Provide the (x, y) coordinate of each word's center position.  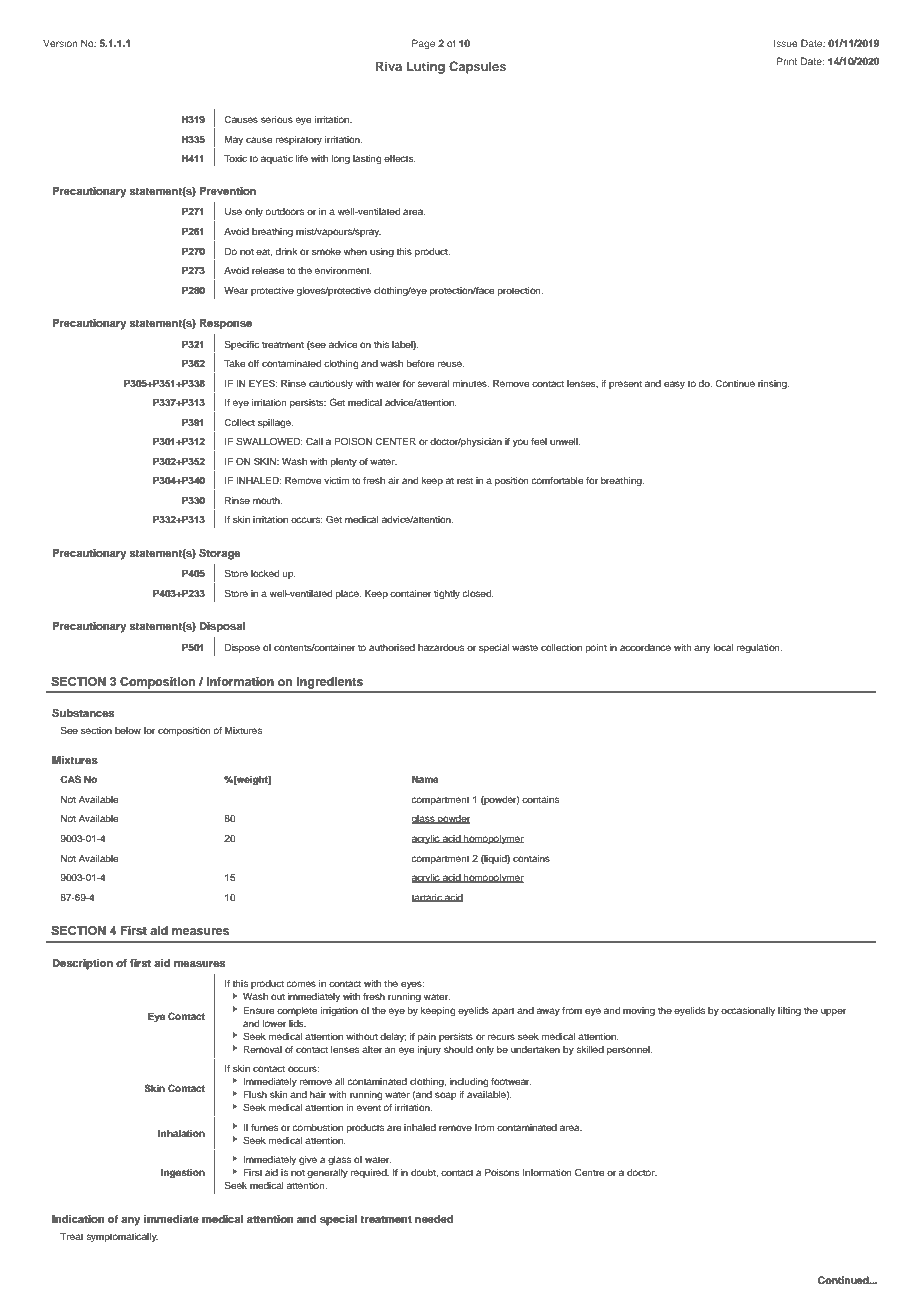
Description (82, 964)
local (723, 647)
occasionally (748, 1011)
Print (787, 61)
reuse (451, 364)
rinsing (773, 384)
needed (434, 1219)
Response (225, 324)
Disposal (222, 627)
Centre (589, 1172)
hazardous (441, 647)
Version (60, 43)
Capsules (477, 67)
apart (503, 1012)
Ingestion (183, 1173)
